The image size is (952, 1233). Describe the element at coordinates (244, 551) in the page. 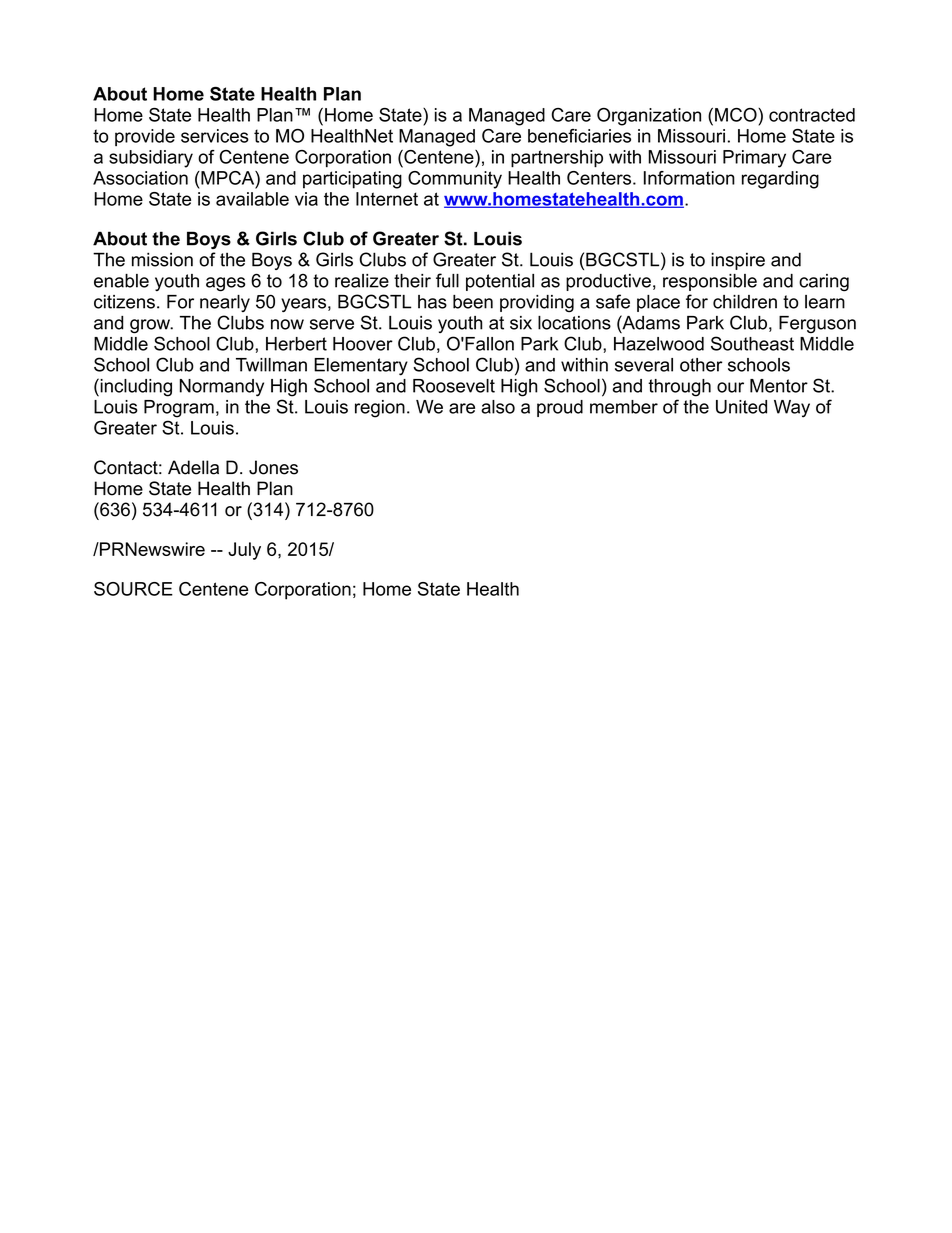

I see `July` at that location.
